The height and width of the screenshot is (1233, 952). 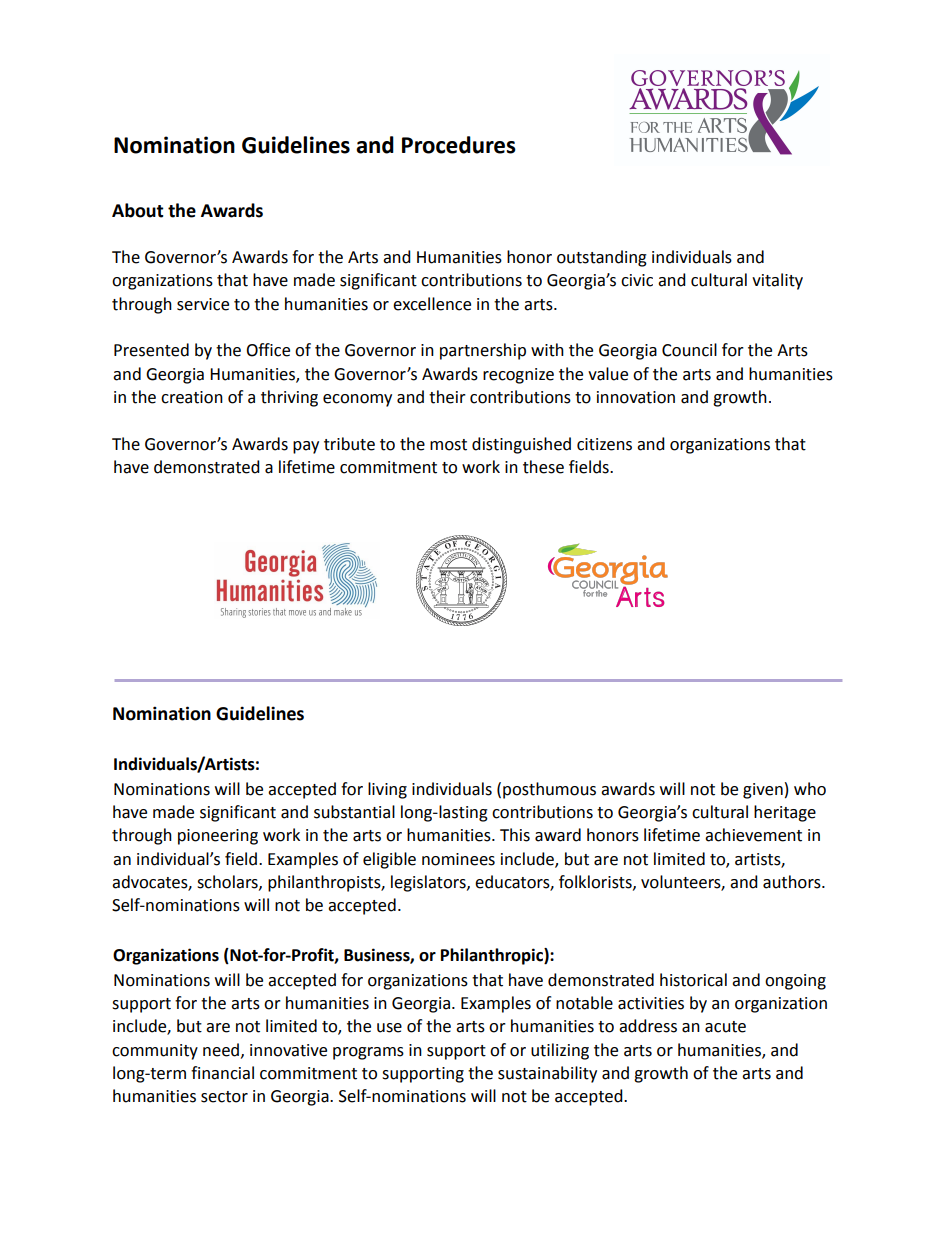 I want to click on creation, so click(x=192, y=397).
